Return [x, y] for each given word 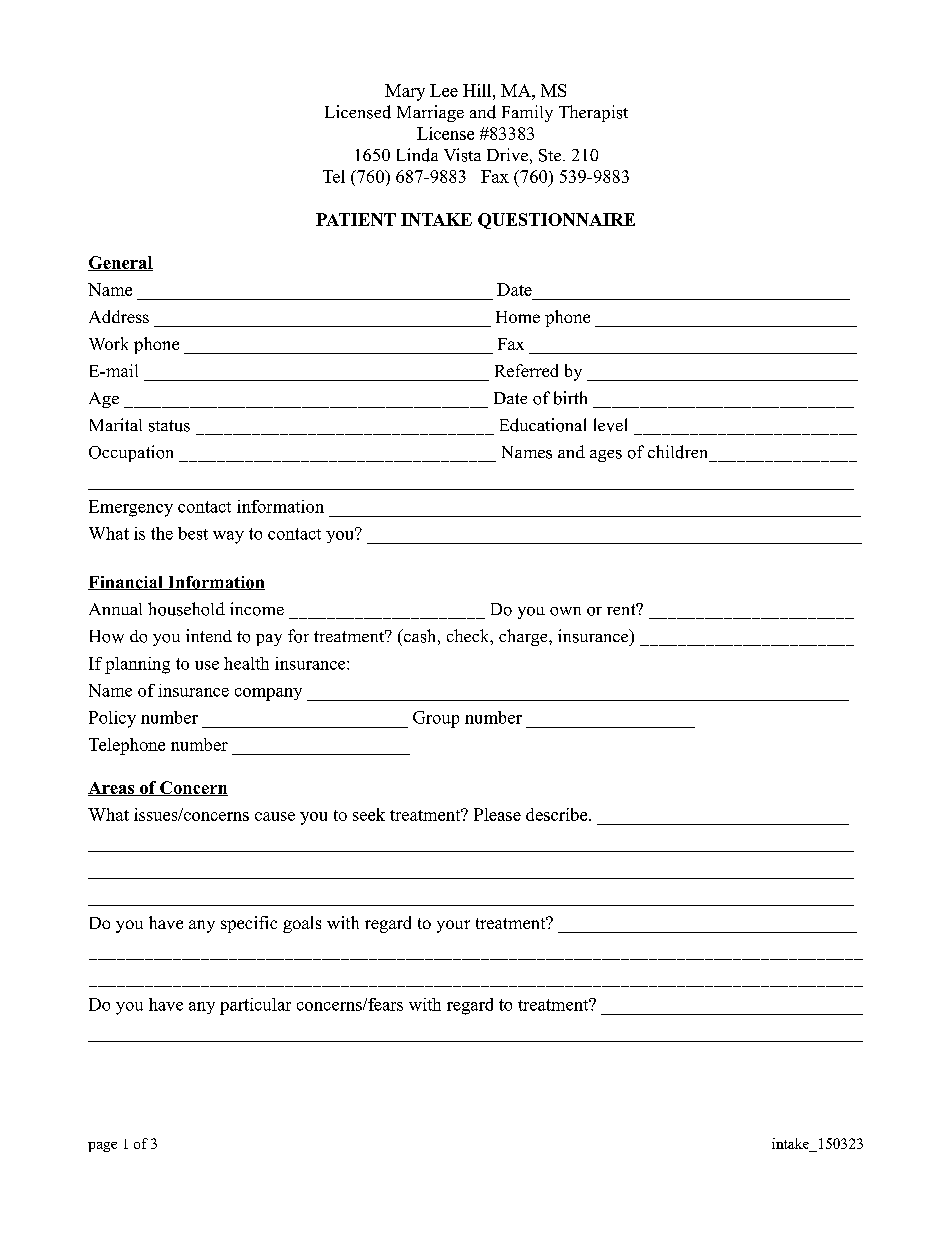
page [102, 1147]
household [186, 609]
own [565, 611]
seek [369, 814]
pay [269, 640]
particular [255, 1006]
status [169, 426]
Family [527, 113]
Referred [526, 370]
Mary [405, 92]
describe [558, 814]
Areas [112, 789]
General [120, 263]
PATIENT [356, 219]
